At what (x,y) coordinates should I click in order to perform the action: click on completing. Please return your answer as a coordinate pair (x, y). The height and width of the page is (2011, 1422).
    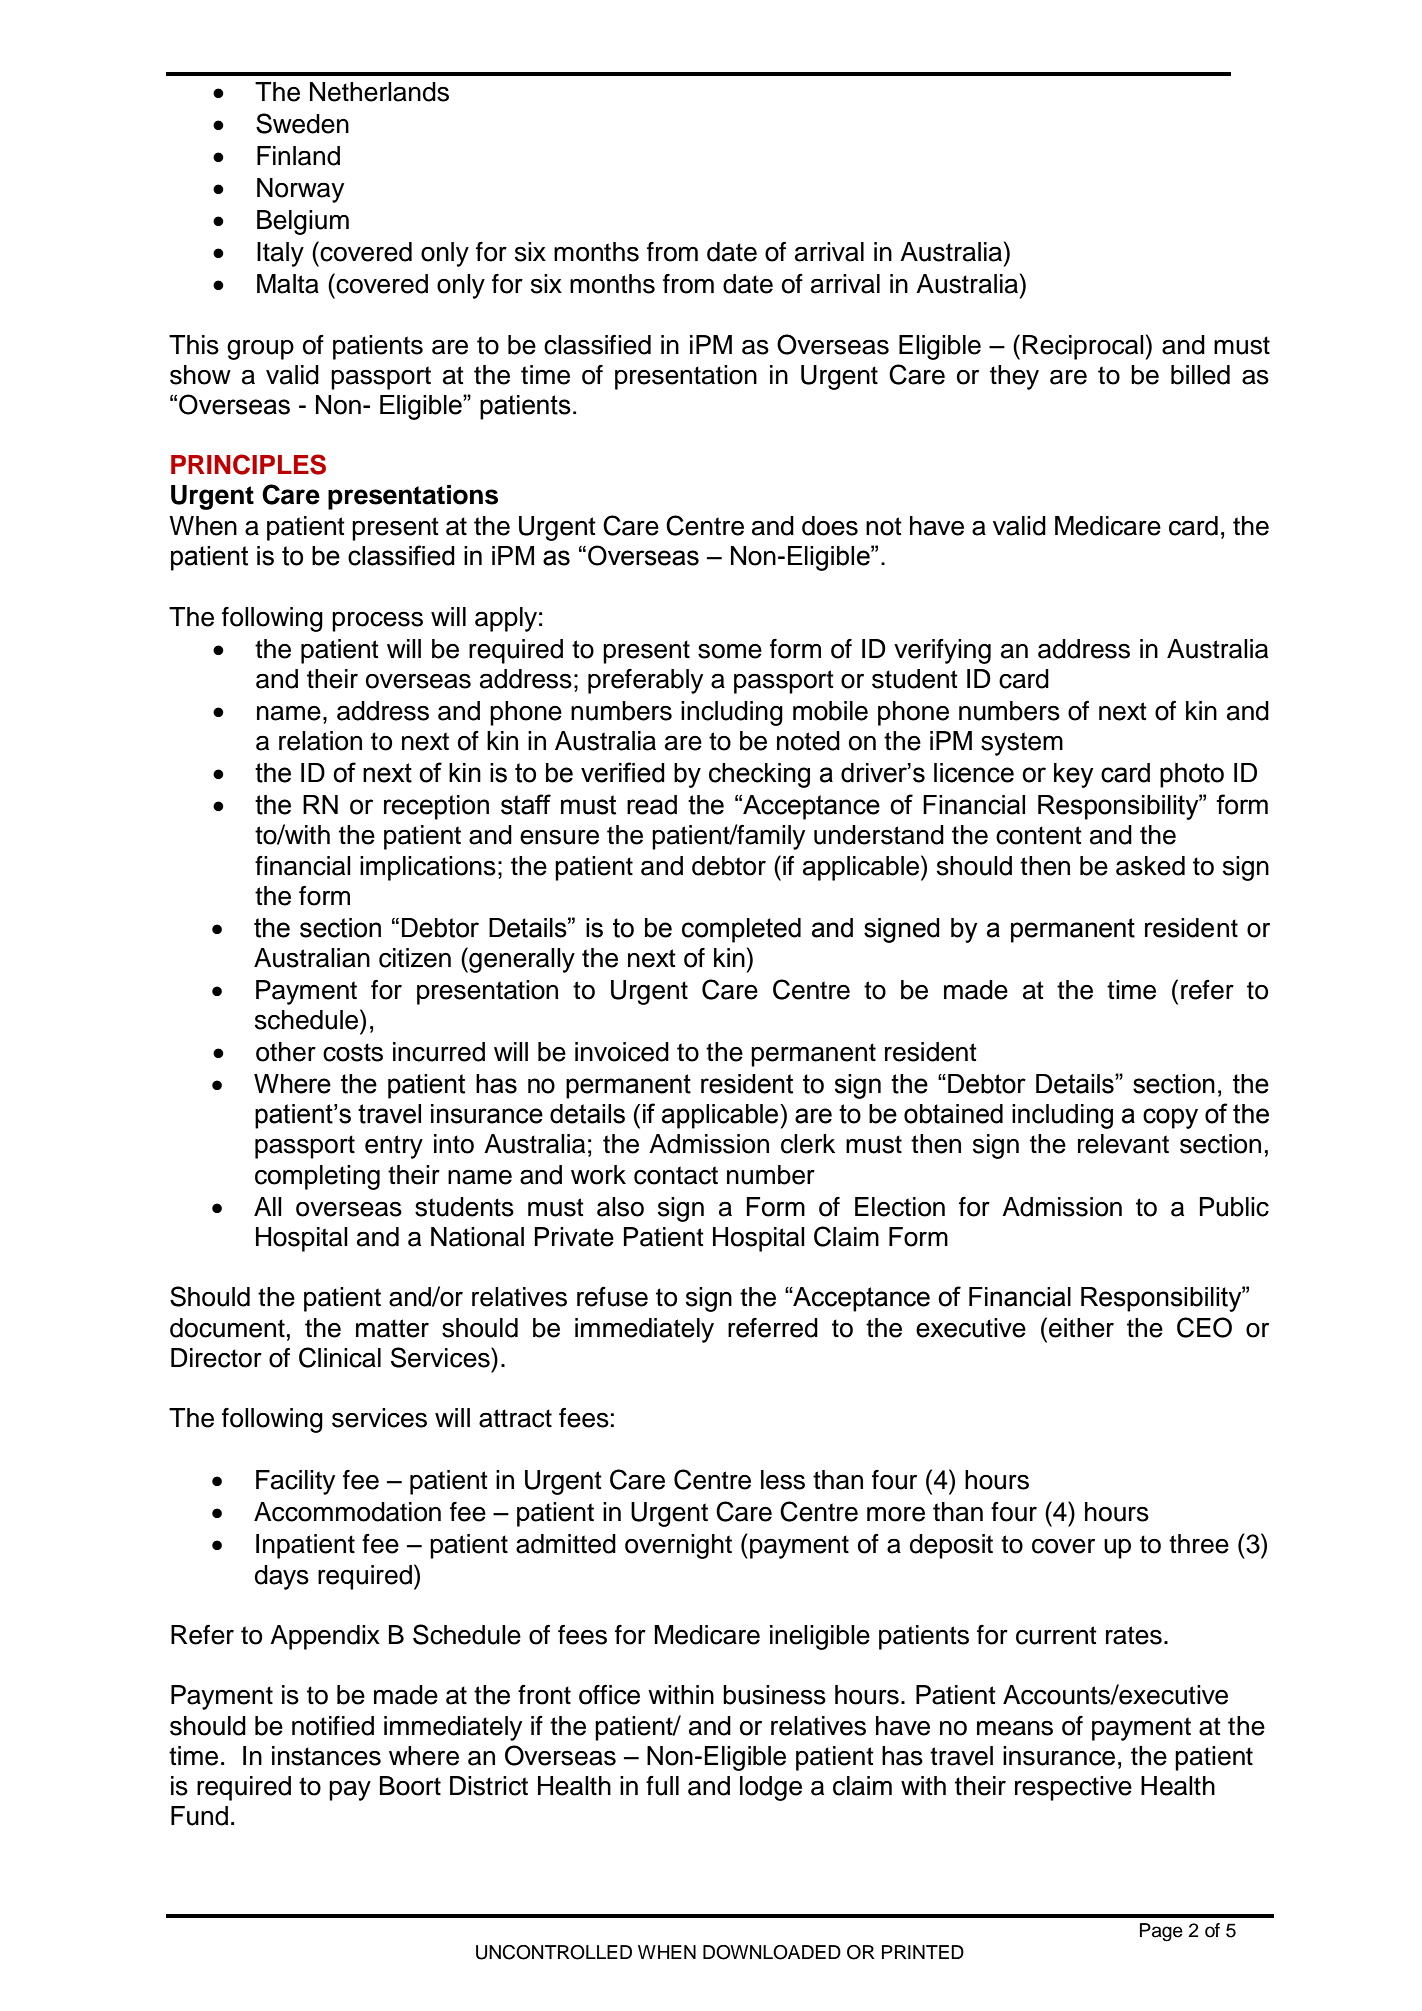
    Looking at the image, I should click on (317, 1177).
